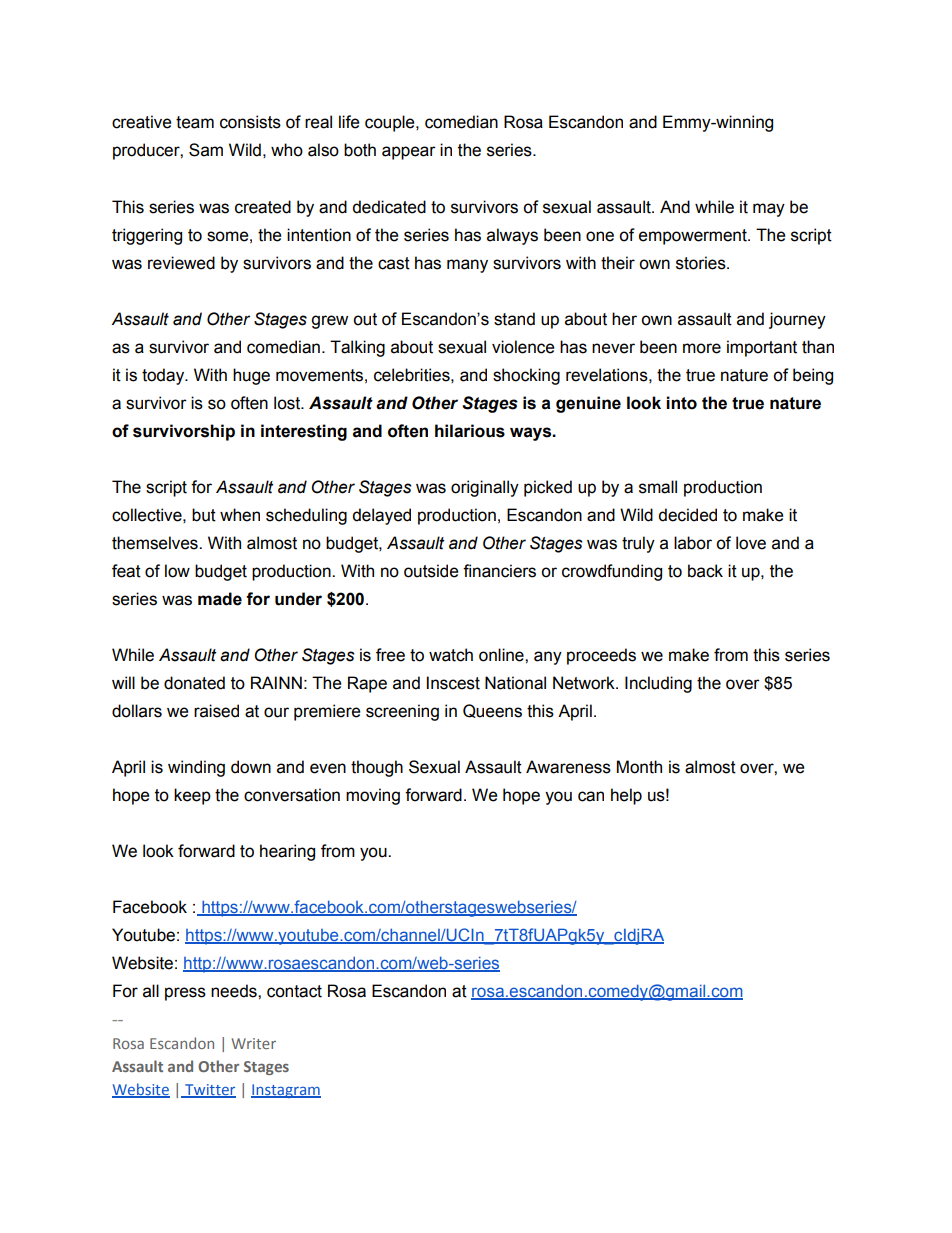  Describe the element at coordinates (409, 153) in the screenshot. I see `appear` at that location.
